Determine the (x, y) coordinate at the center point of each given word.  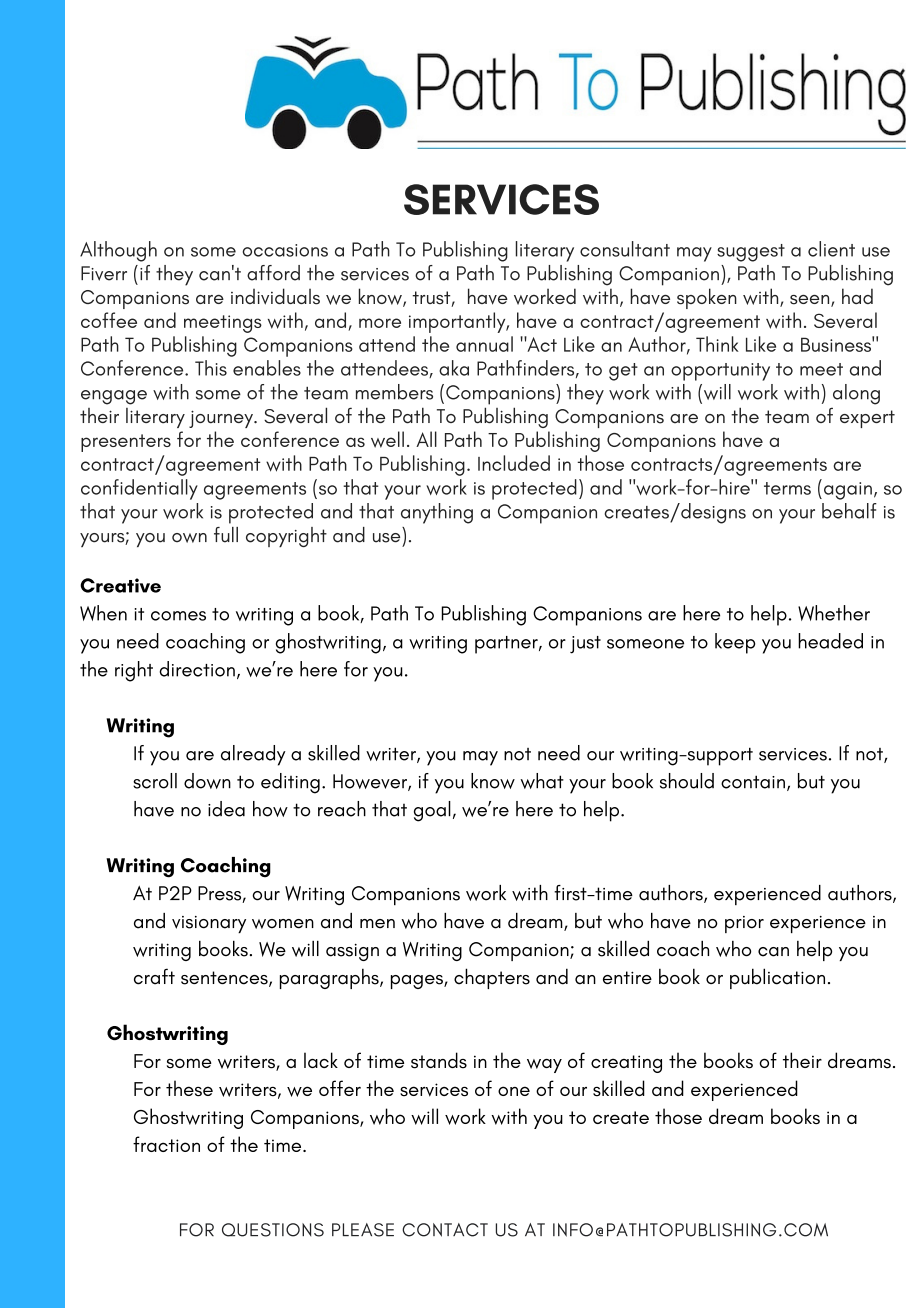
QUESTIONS (273, 1230)
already (253, 755)
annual (484, 344)
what (542, 781)
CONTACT (445, 1230)
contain (753, 782)
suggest (751, 253)
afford (273, 273)
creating (626, 1064)
